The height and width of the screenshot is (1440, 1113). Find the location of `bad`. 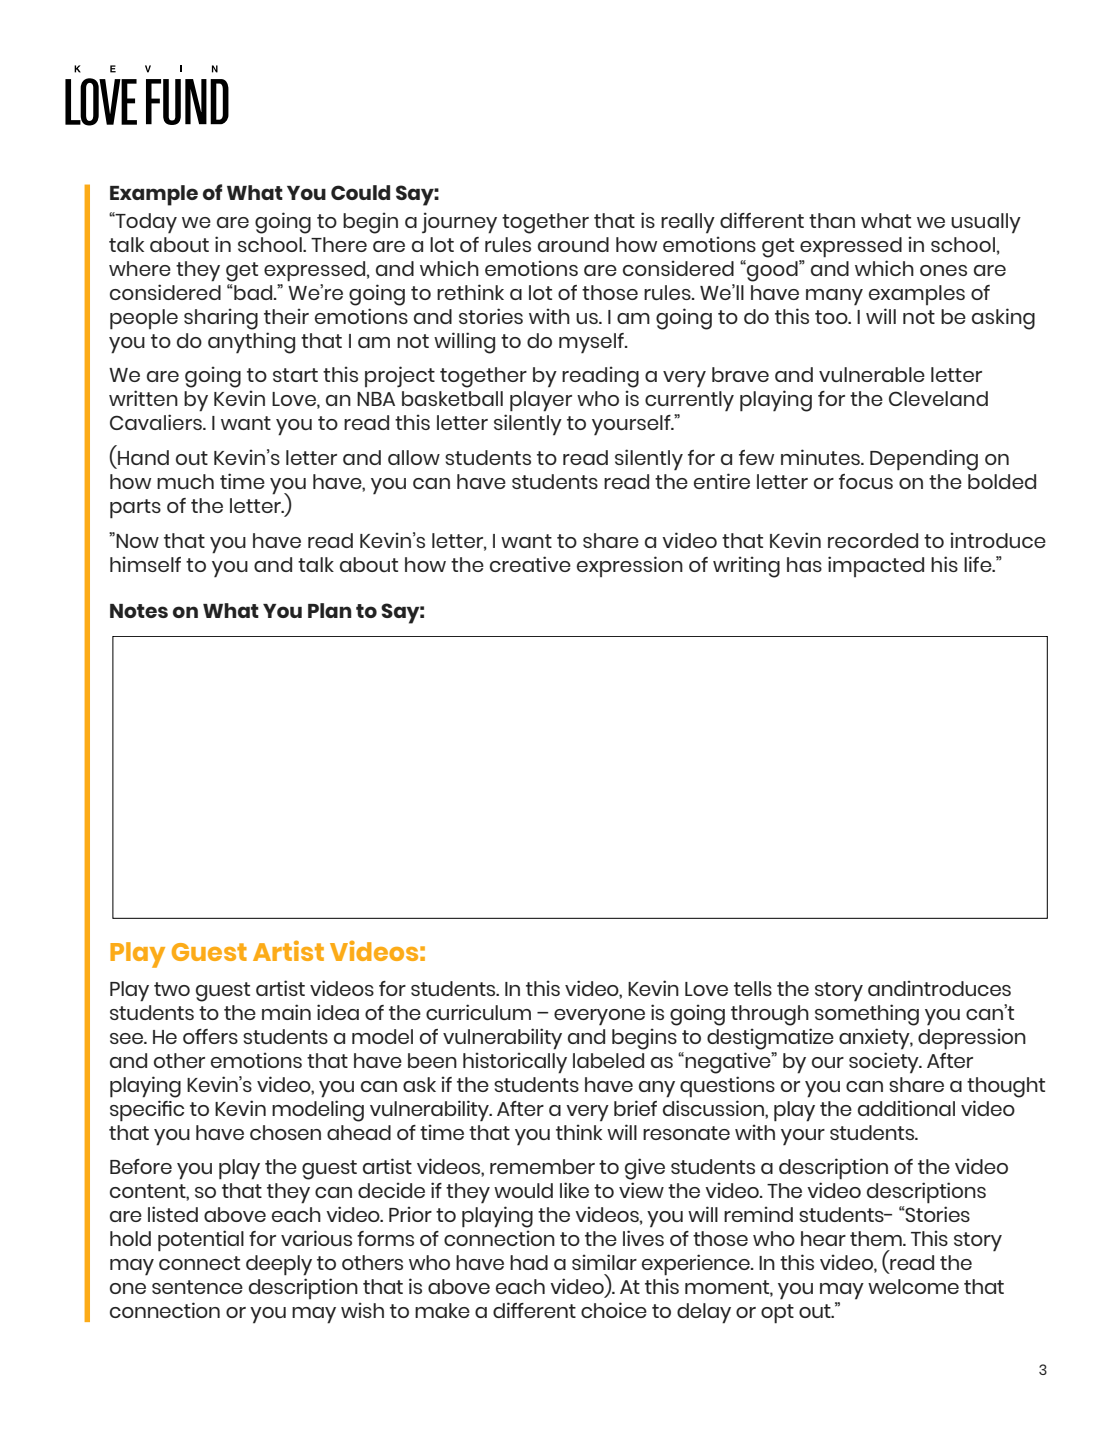

bad is located at coordinates (253, 292).
